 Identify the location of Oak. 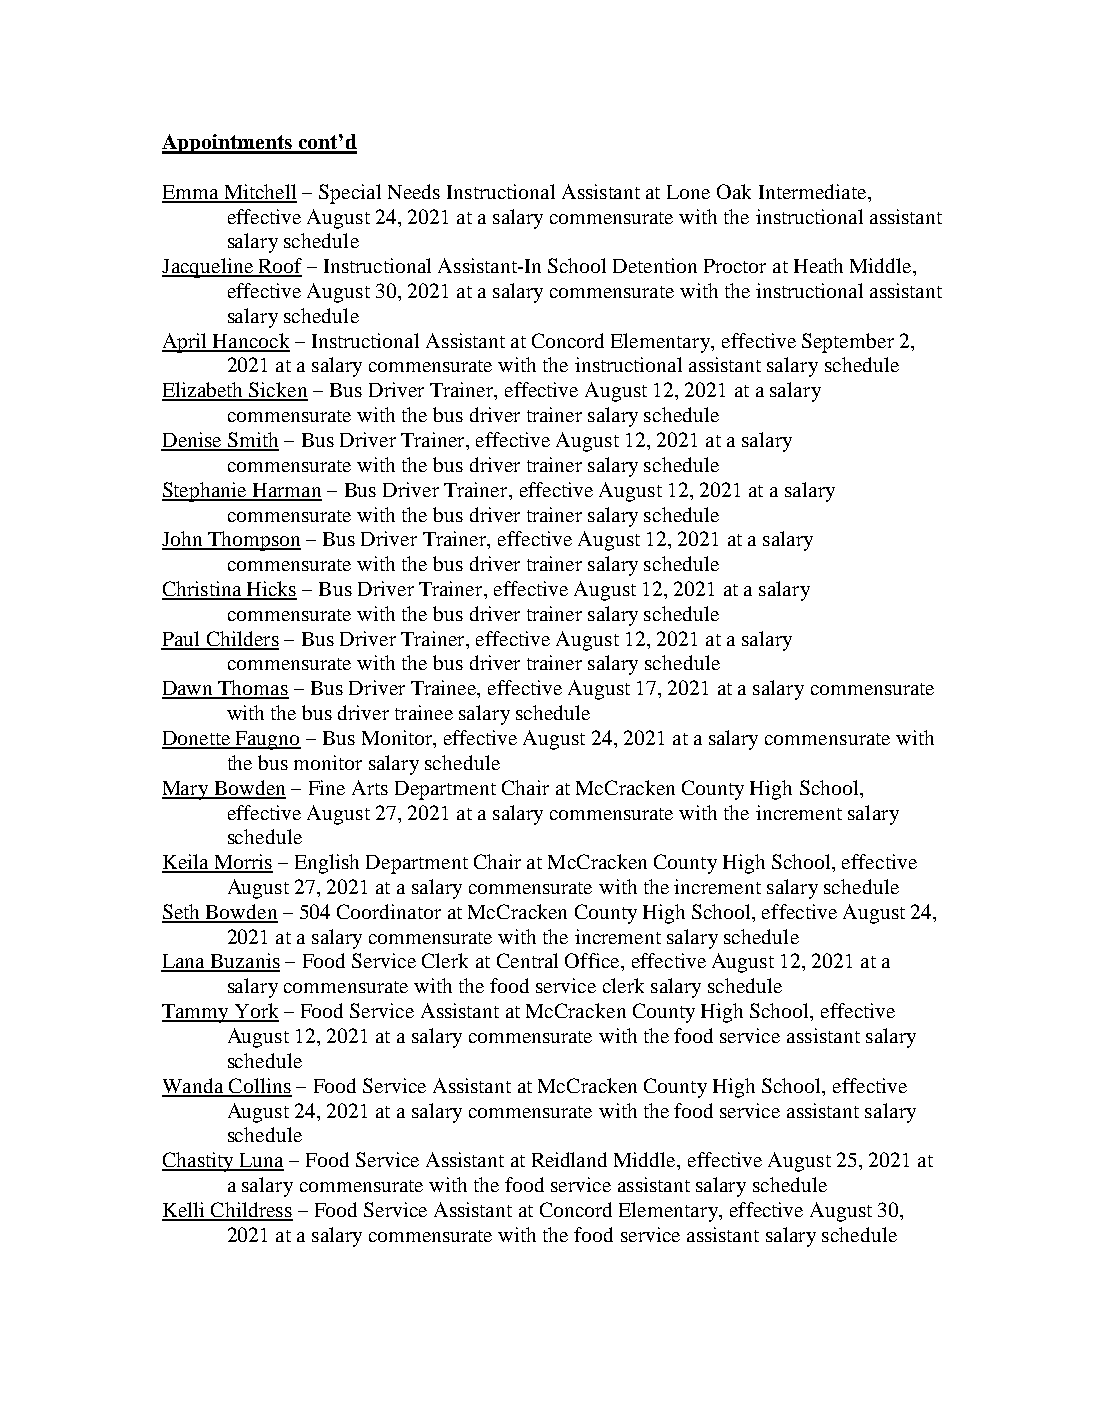
(734, 191).
